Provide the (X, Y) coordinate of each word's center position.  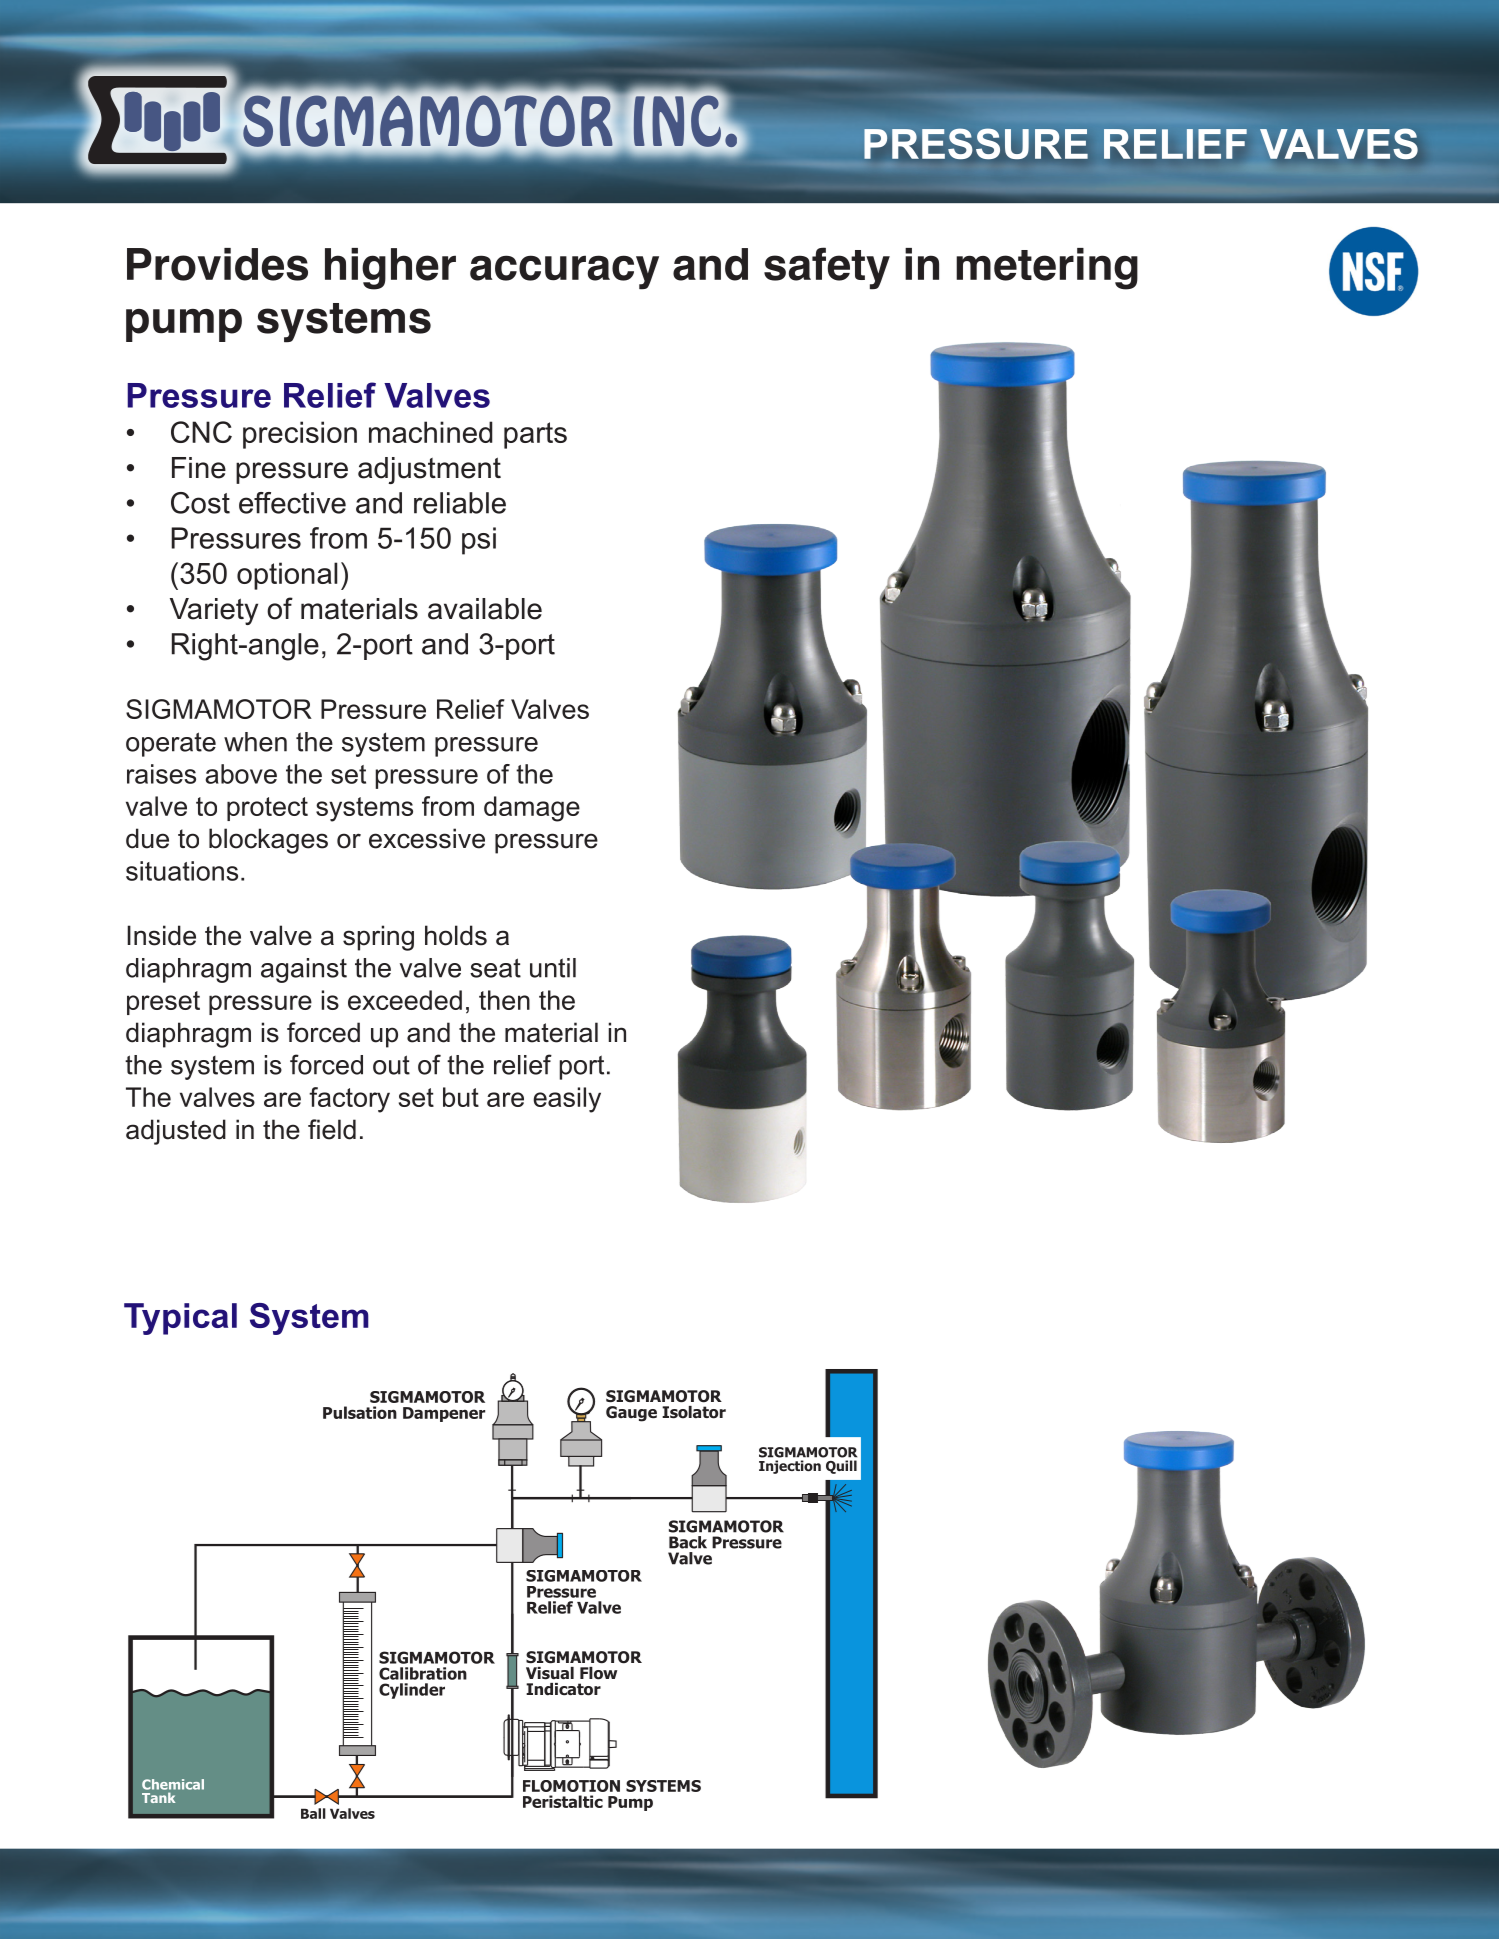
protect (267, 809)
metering (1047, 269)
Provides (217, 264)
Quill (841, 1467)
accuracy (564, 272)
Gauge (631, 1414)
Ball (313, 1813)
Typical (180, 1319)
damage (532, 809)
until (553, 968)
